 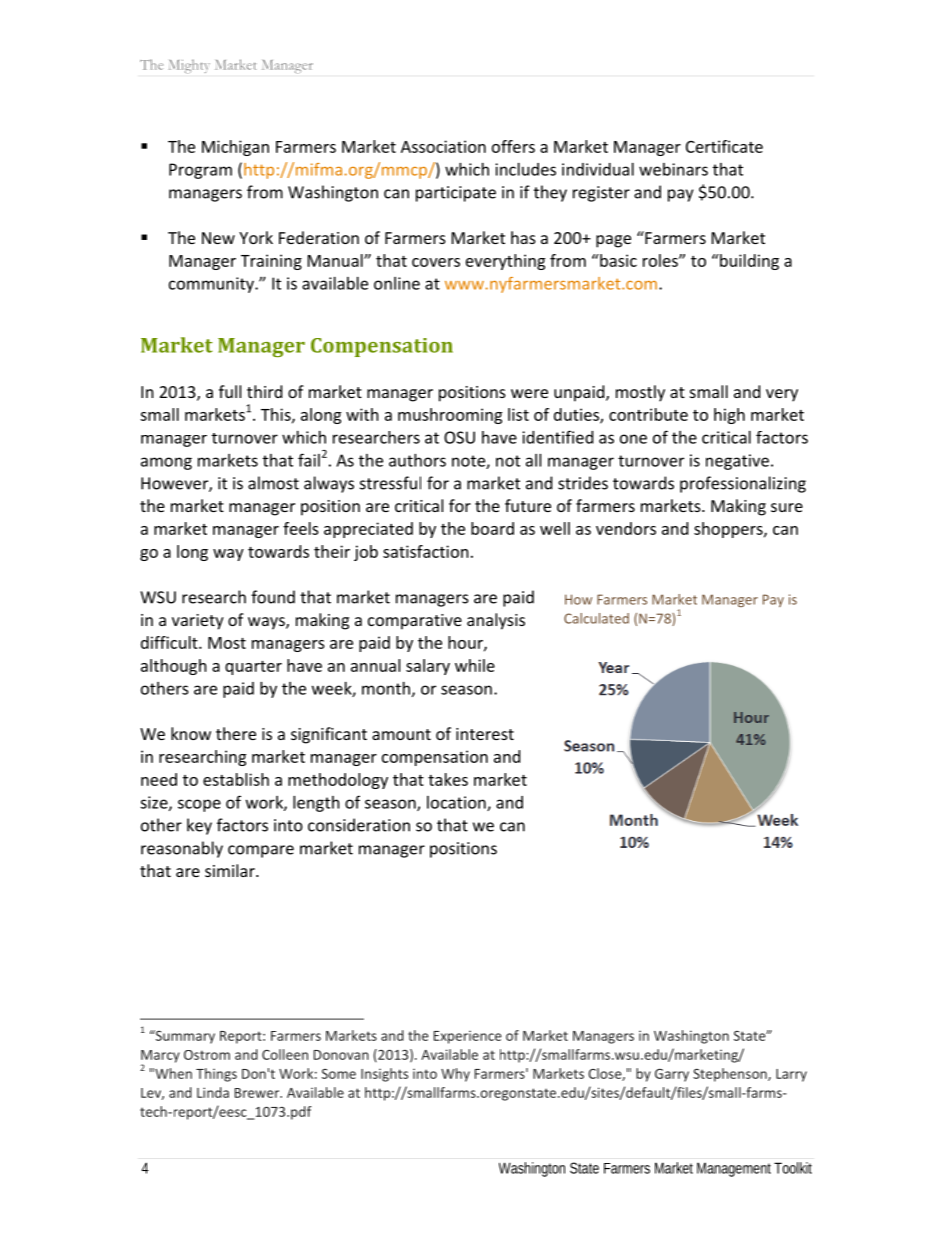 I want to click on shoppers, so click(x=729, y=530).
